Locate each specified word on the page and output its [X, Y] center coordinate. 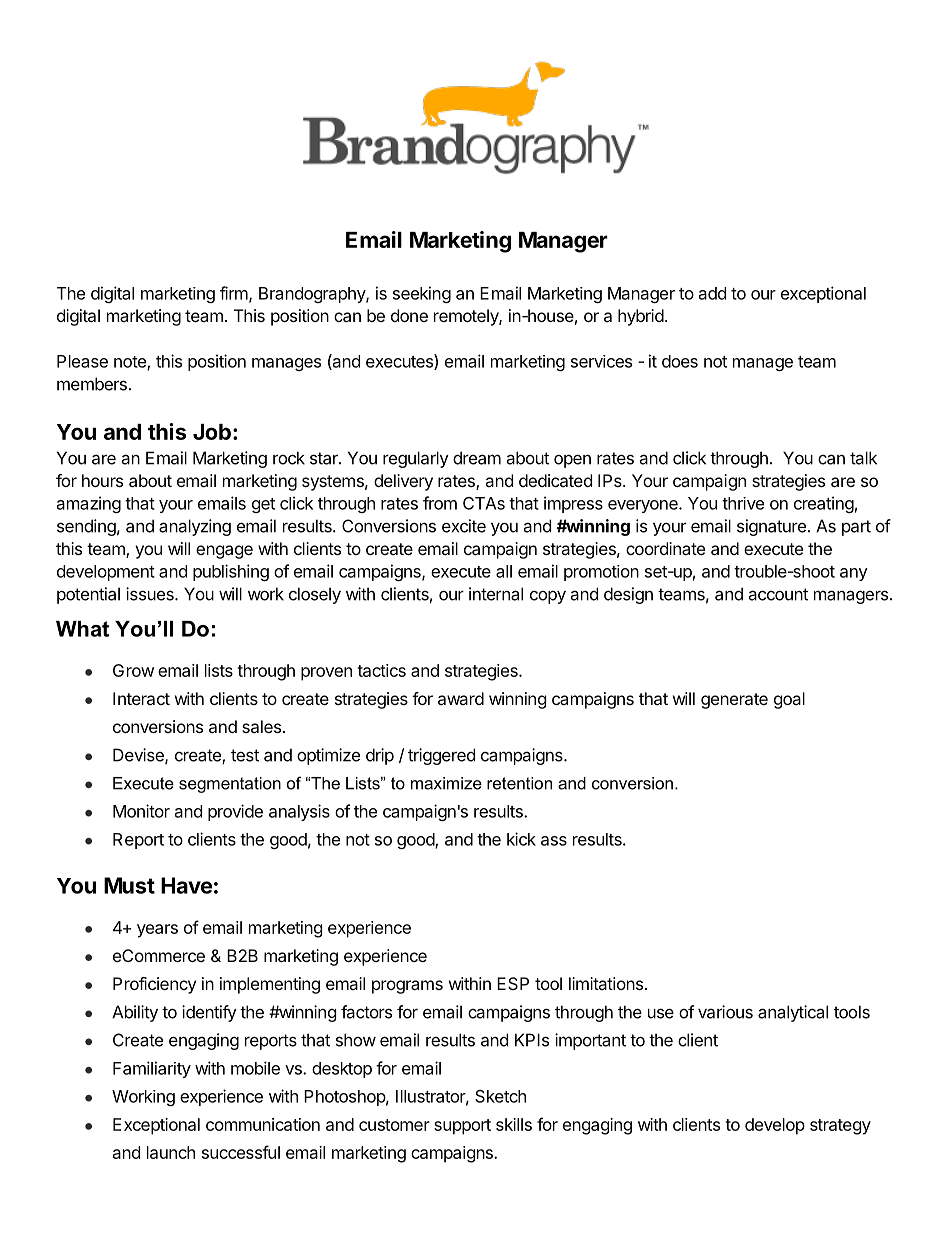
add [712, 293]
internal [496, 594]
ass [554, 841]
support [462, 1127]
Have [186, 885]
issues [151, 594]
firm [234, 293]
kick [521, 839]
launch [171, 1152]
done [409, 315]
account [778, 594]
